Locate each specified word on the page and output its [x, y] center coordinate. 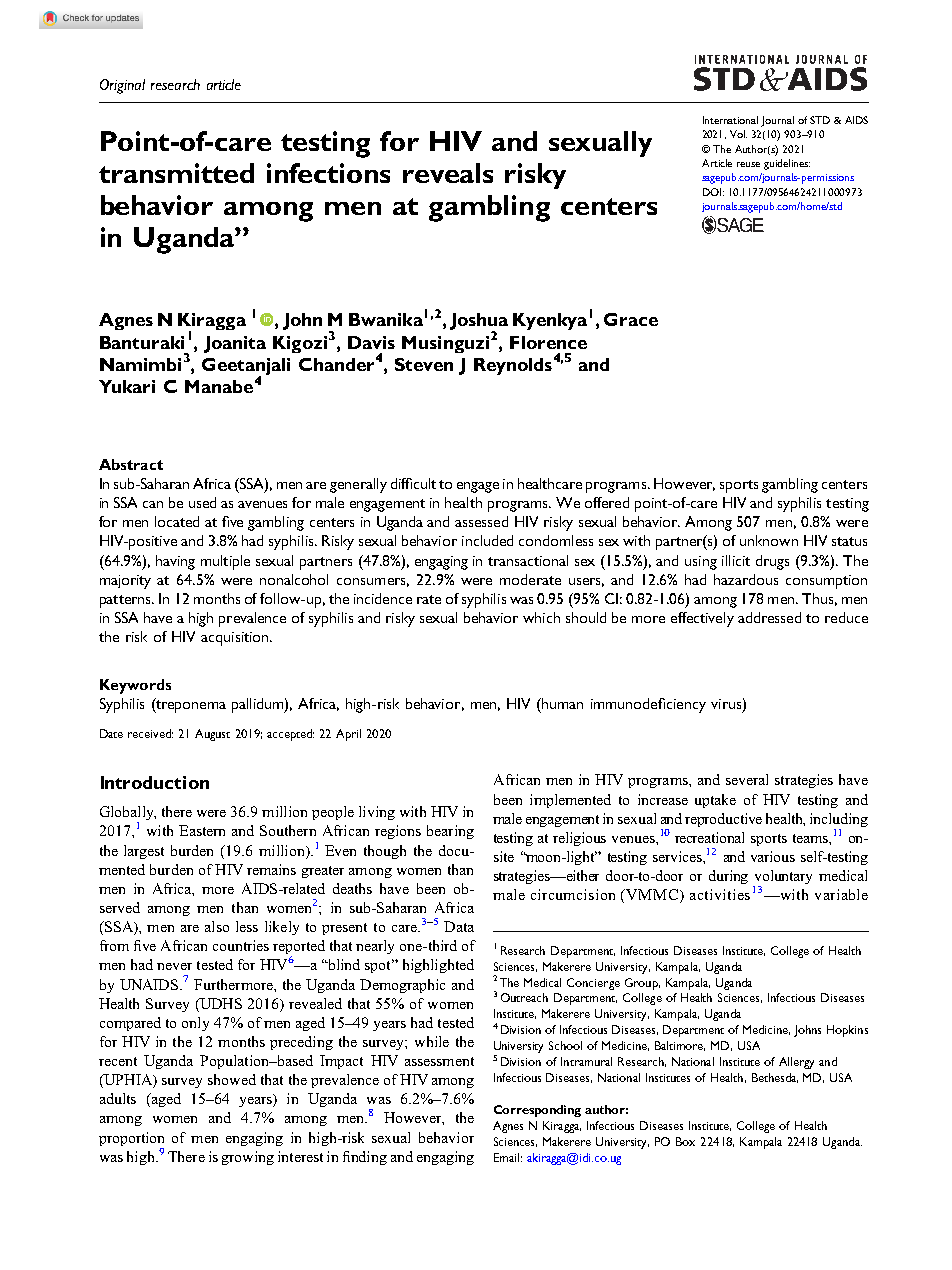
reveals [448, 173]
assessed [481, 521]
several [747, 779]
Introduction [155, 782]
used [202, 502]
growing [248, 1158]
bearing [450, 832]
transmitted [176, 173]
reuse [748, 164]
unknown [769, 540]
